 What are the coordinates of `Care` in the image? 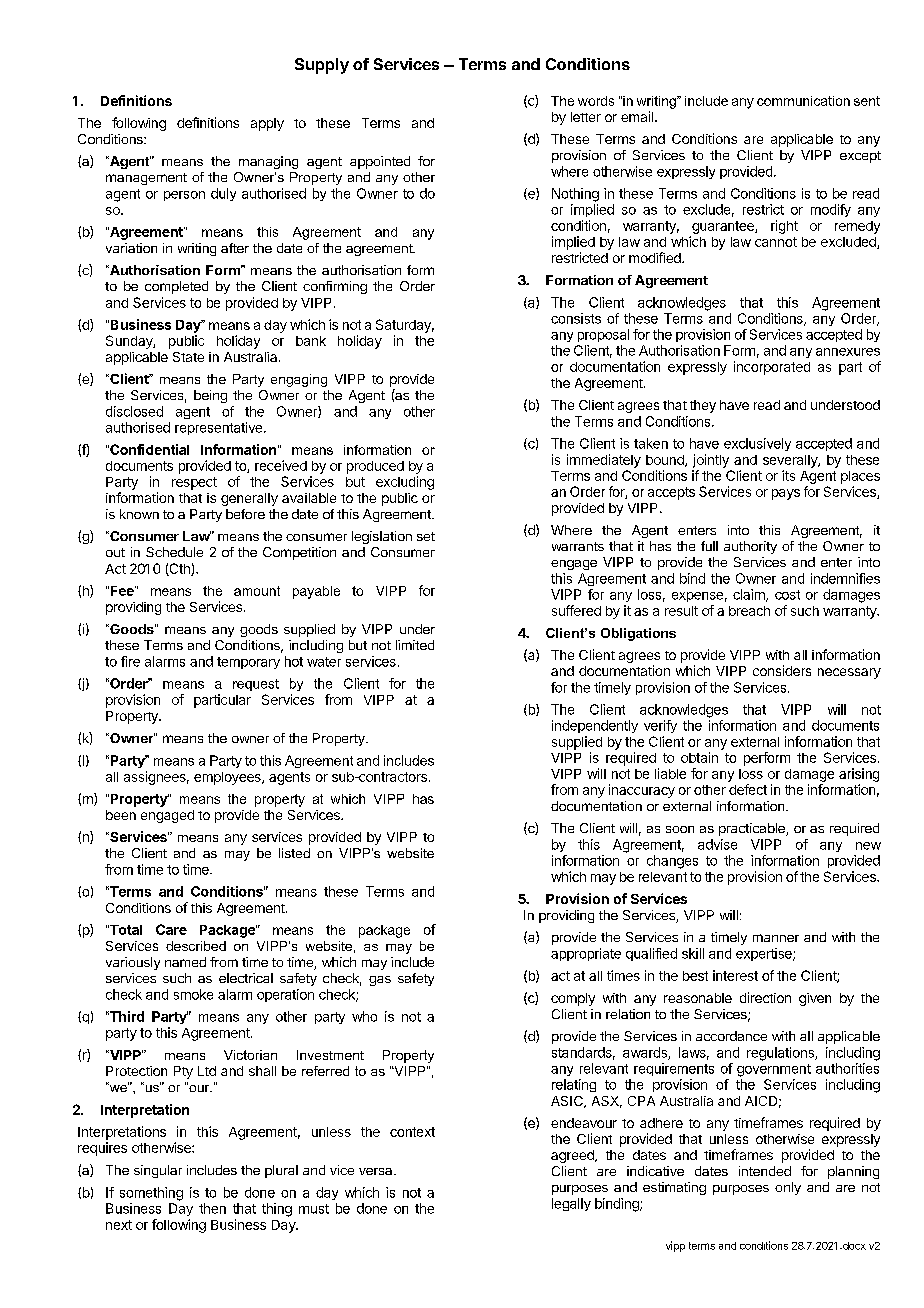 It's located at (171, 929).
